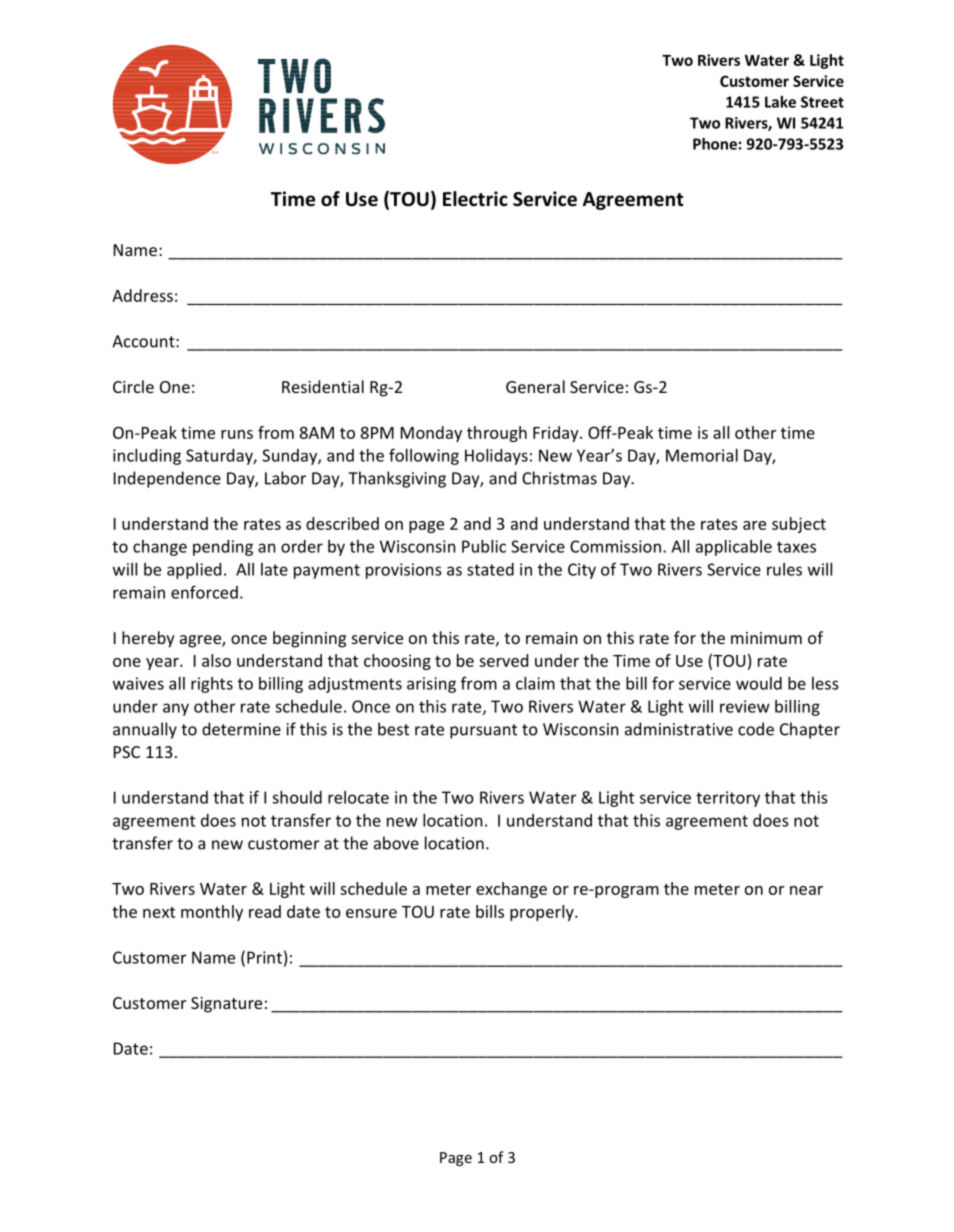 Image resolution: width=954 pixels, height=1232 pixels. I want to click on Address, so click(142, 295).
